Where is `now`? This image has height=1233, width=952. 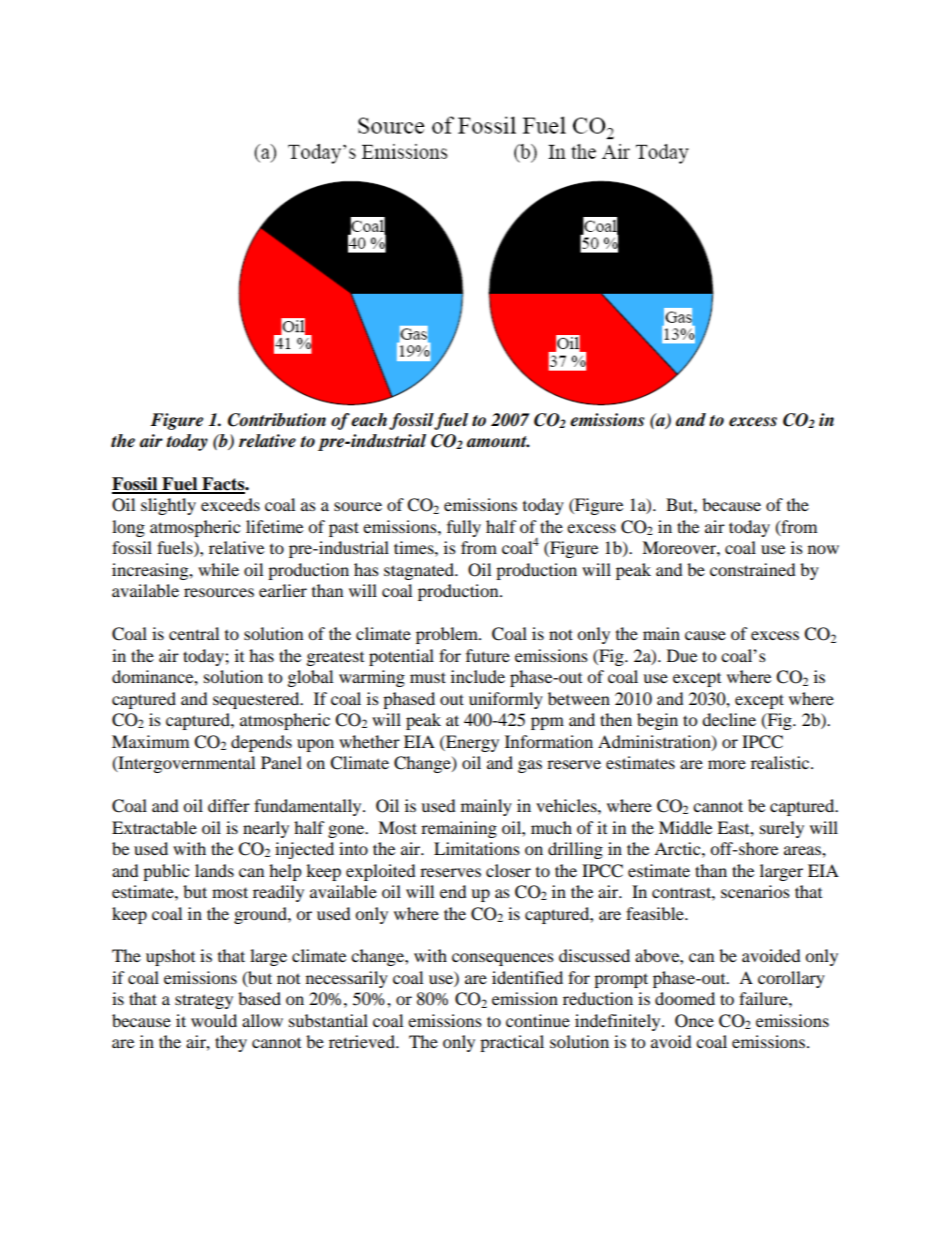
now is located at coordinates (823, 549).
